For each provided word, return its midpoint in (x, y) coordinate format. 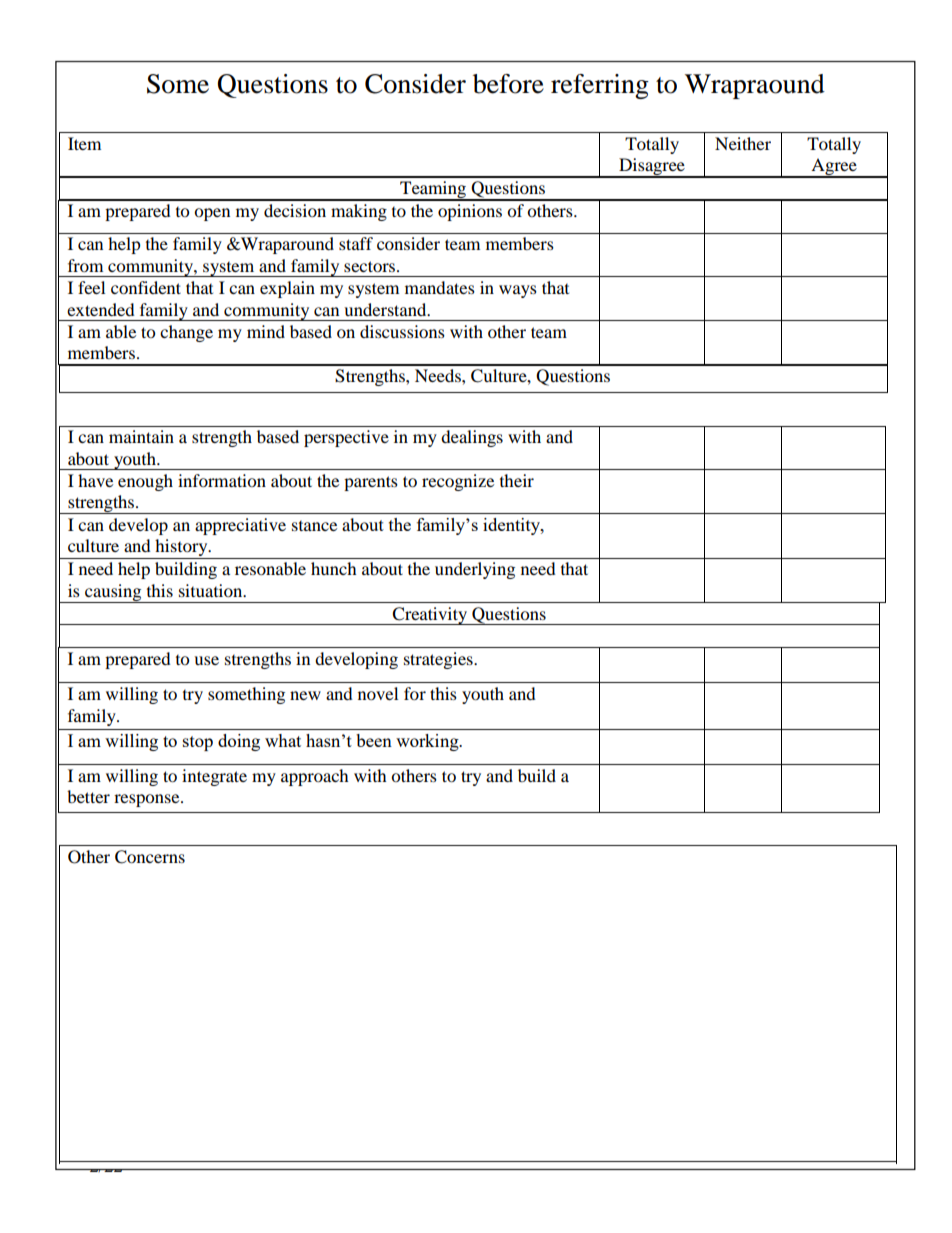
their (517, 480)
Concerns (150, 857)
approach (315, 777)
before (508, 84)
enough (145, 482)
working (428, 742)
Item (84, 143)
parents (371, 483)
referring (600, 86)
